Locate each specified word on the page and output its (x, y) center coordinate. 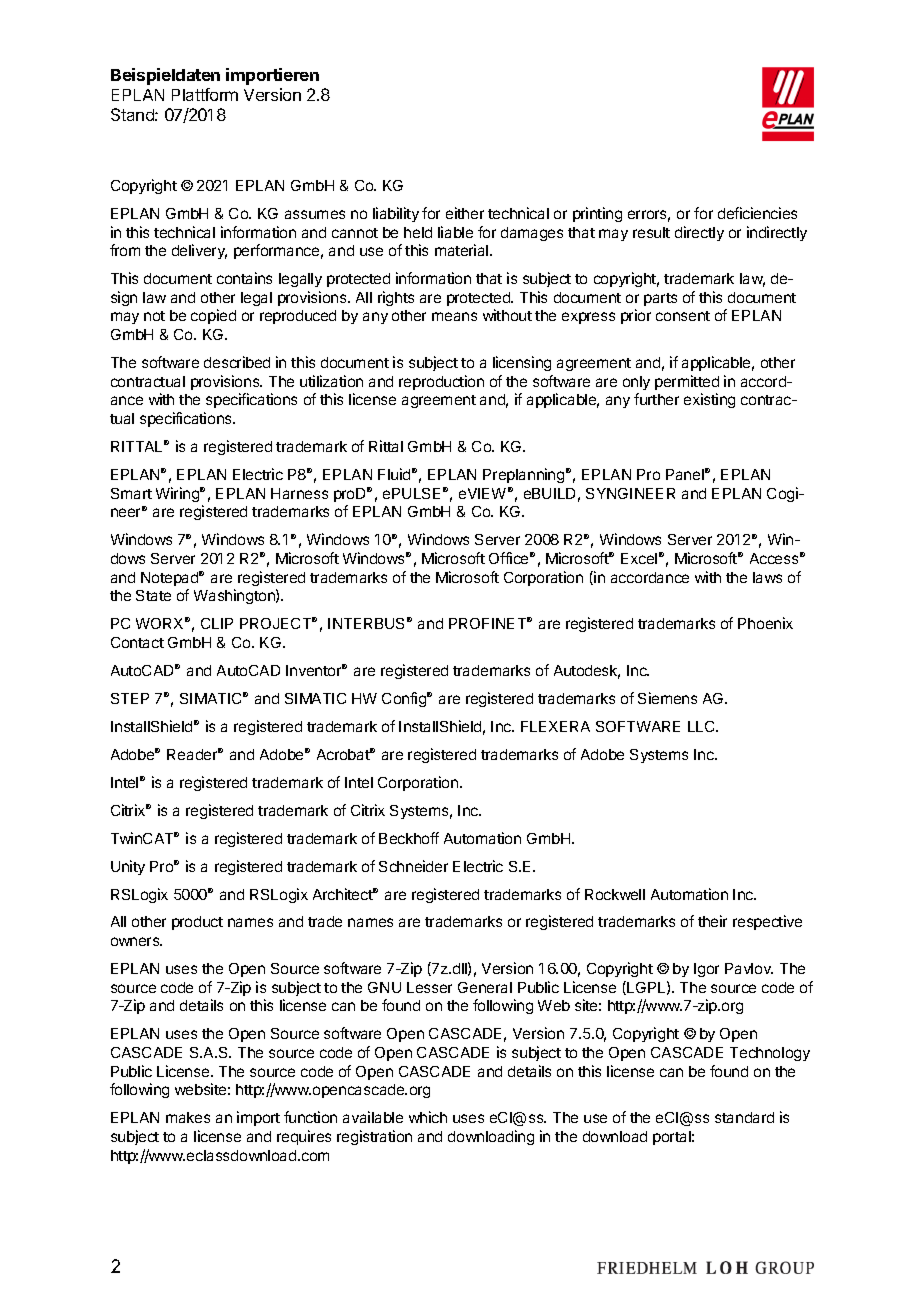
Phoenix (765, 623)
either (465, 213)
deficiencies (757, 213)
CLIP (217, 623)
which (428, 1117)
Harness (299, 493)
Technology (770, 1054)
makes (188, 1117)
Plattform (205, 94)
